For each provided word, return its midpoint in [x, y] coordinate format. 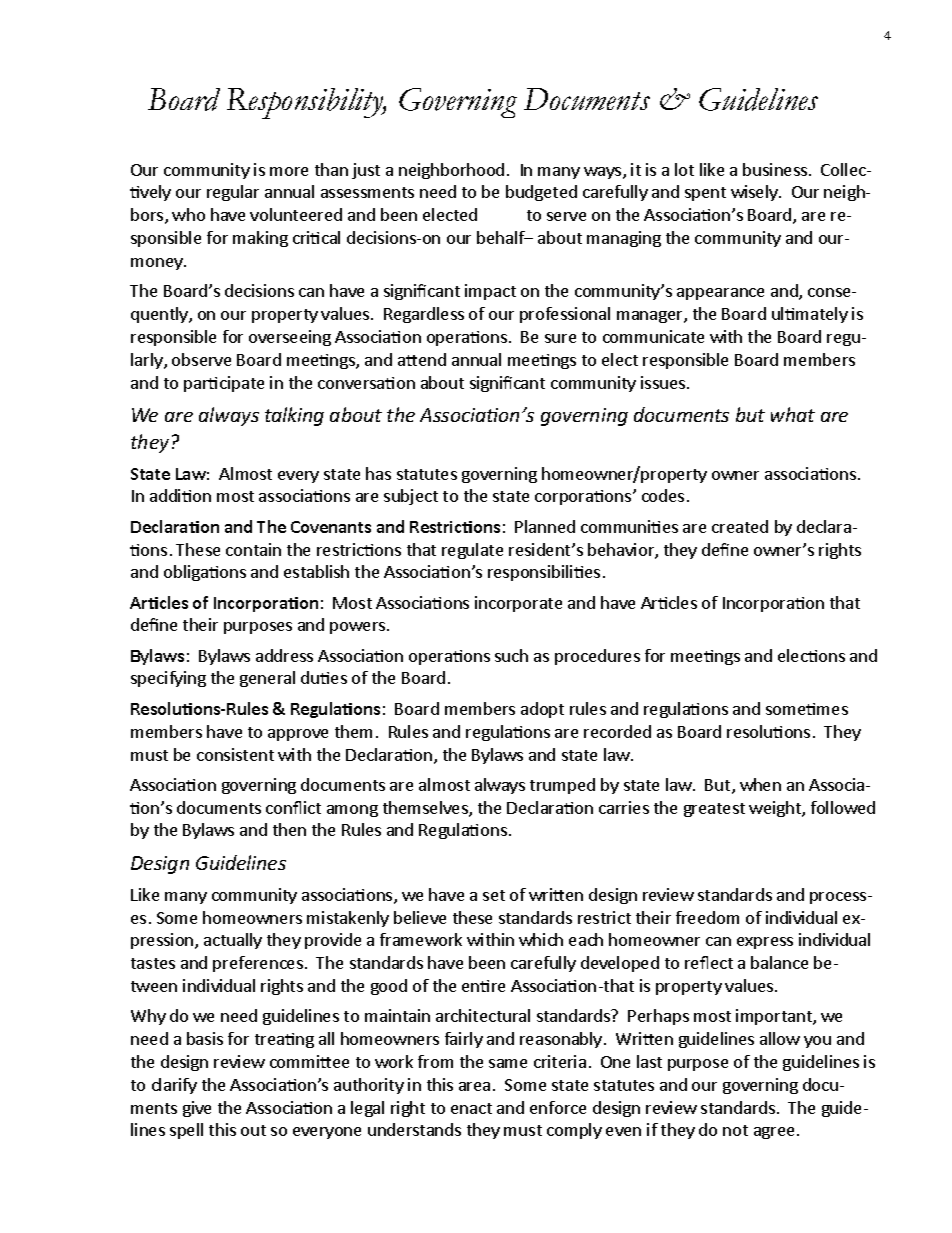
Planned [545, 526]
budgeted [541, 193]
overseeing [290, 338]
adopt [542, 710]
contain [253, 549]
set [494, 895]
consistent [235, 754]
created [740, 526]
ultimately [810, 315]
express [765, 943]
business [776, 169]
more [289, 171]
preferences [258, 964]
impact [490, 292]
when [760, 784]
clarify [174, 1086]
